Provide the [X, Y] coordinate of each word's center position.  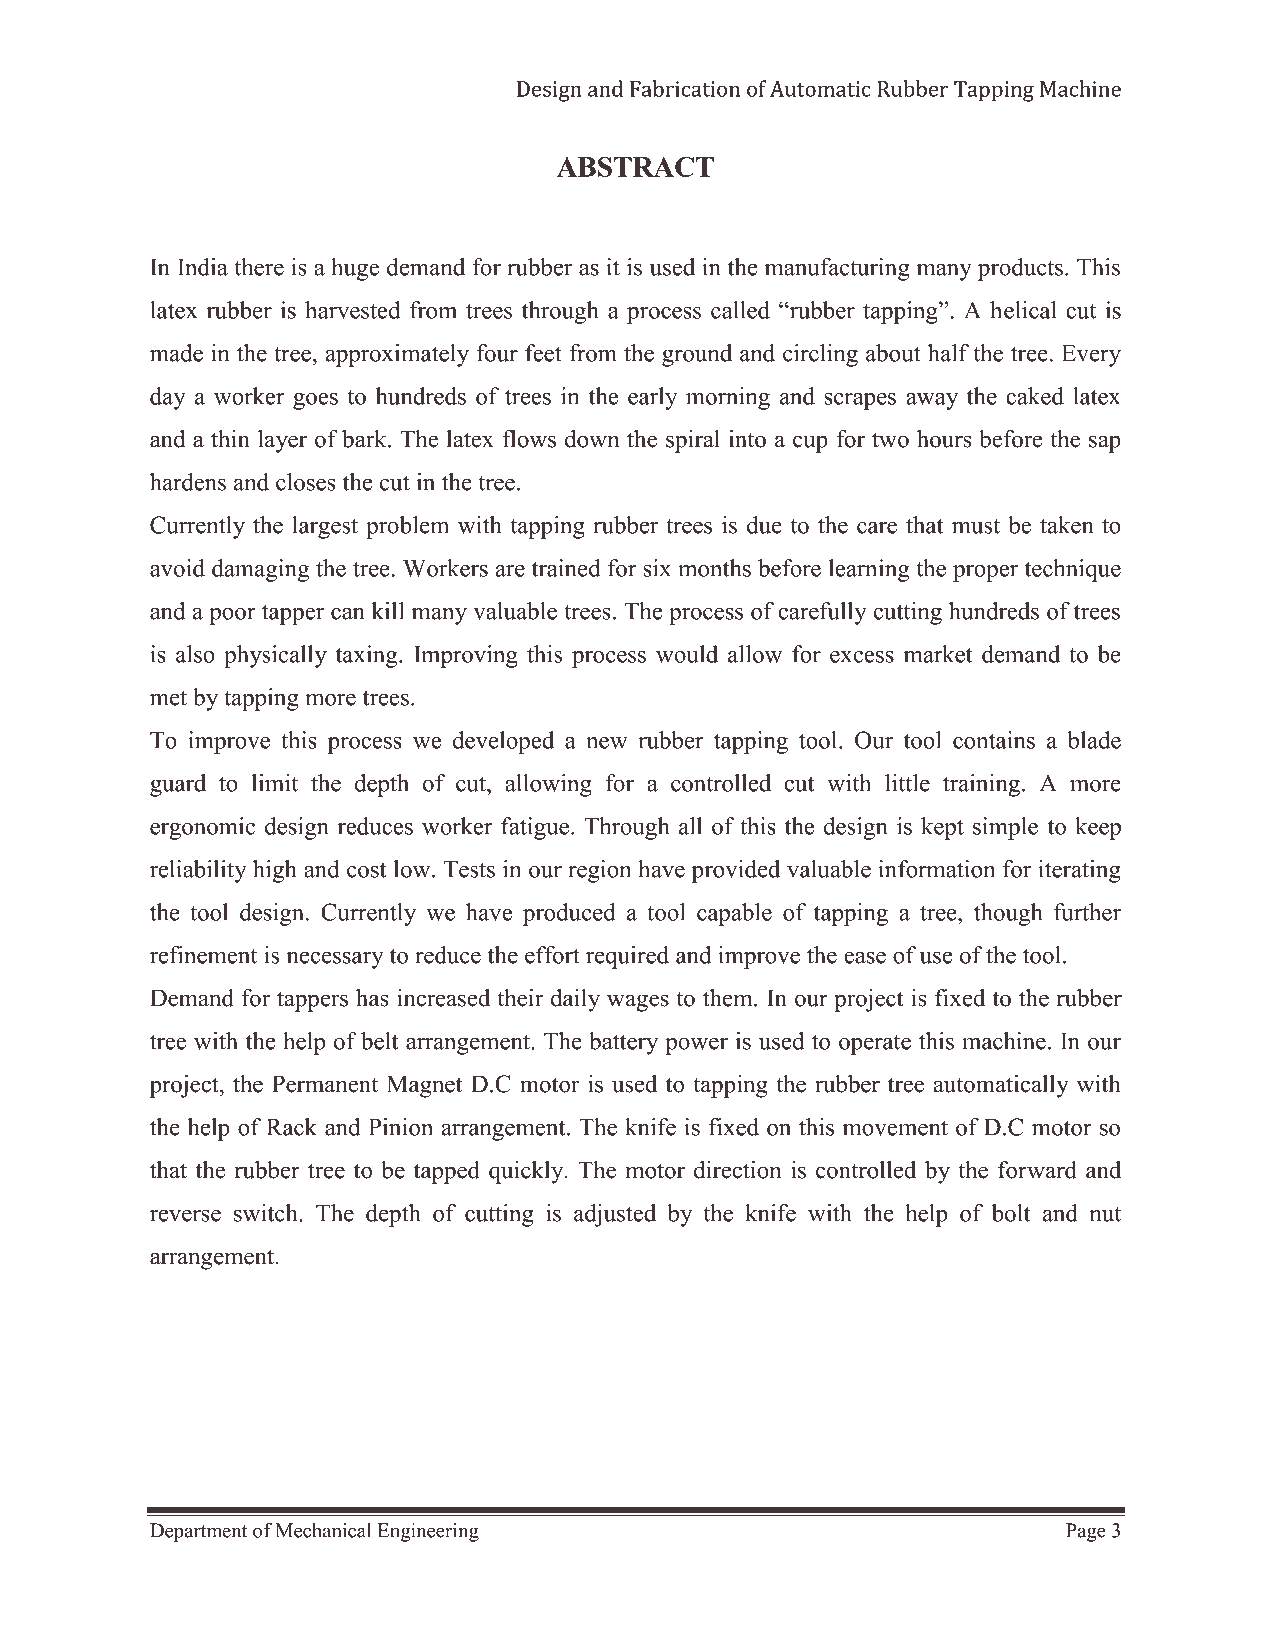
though [1008, 914]
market [938, 654]
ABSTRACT [635, 166]
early [653, 398]
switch [267, 1213]
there [259, 267]
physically [275, 656]
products [1020, 269]
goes [315, 401]
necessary [335, 960]
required [627, 957]
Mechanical [323, 1530]
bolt [1011, 1213]
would [687, 654]
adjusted [615, 1215]
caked [1035, 396]
